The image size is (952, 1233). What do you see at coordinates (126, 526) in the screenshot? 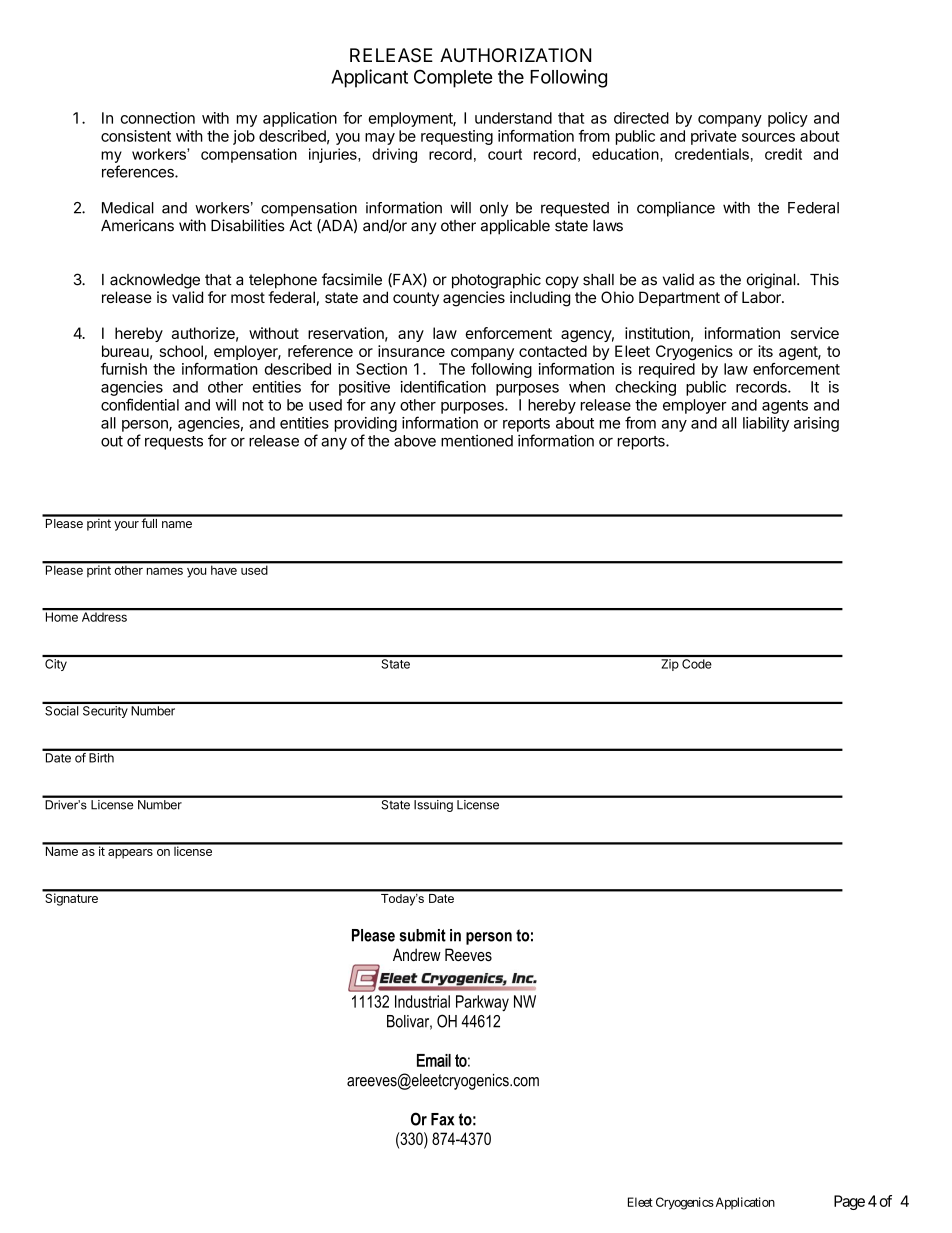
I see `your` at bounding box center [126, 526].
